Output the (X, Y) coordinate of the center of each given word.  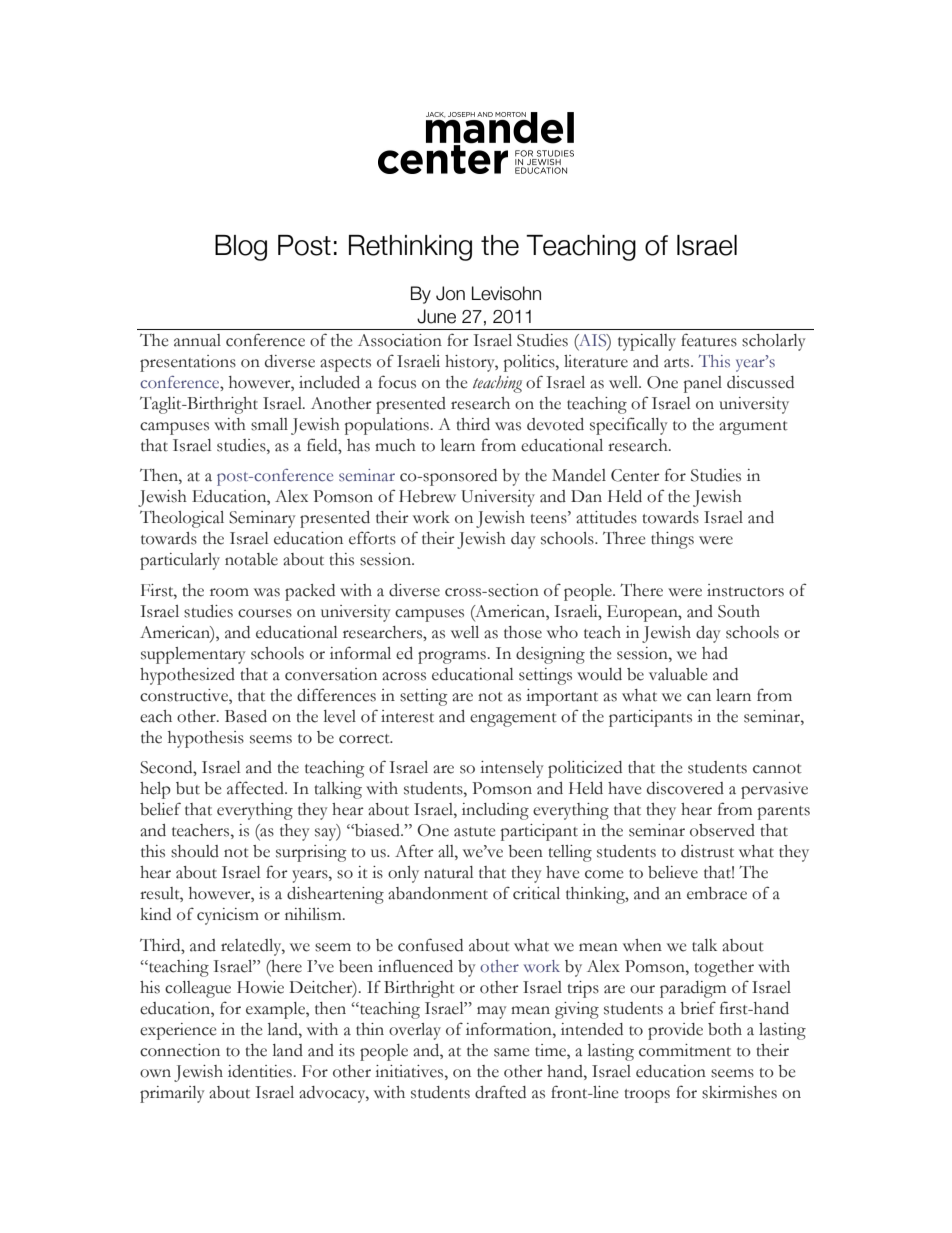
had (715, 653)
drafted (500, 1092)
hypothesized (187, 676)
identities (260, 1071)
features (709, 340)
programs (452, 657)
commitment (685, 1050)
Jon (450, 293)
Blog (241, 248)
